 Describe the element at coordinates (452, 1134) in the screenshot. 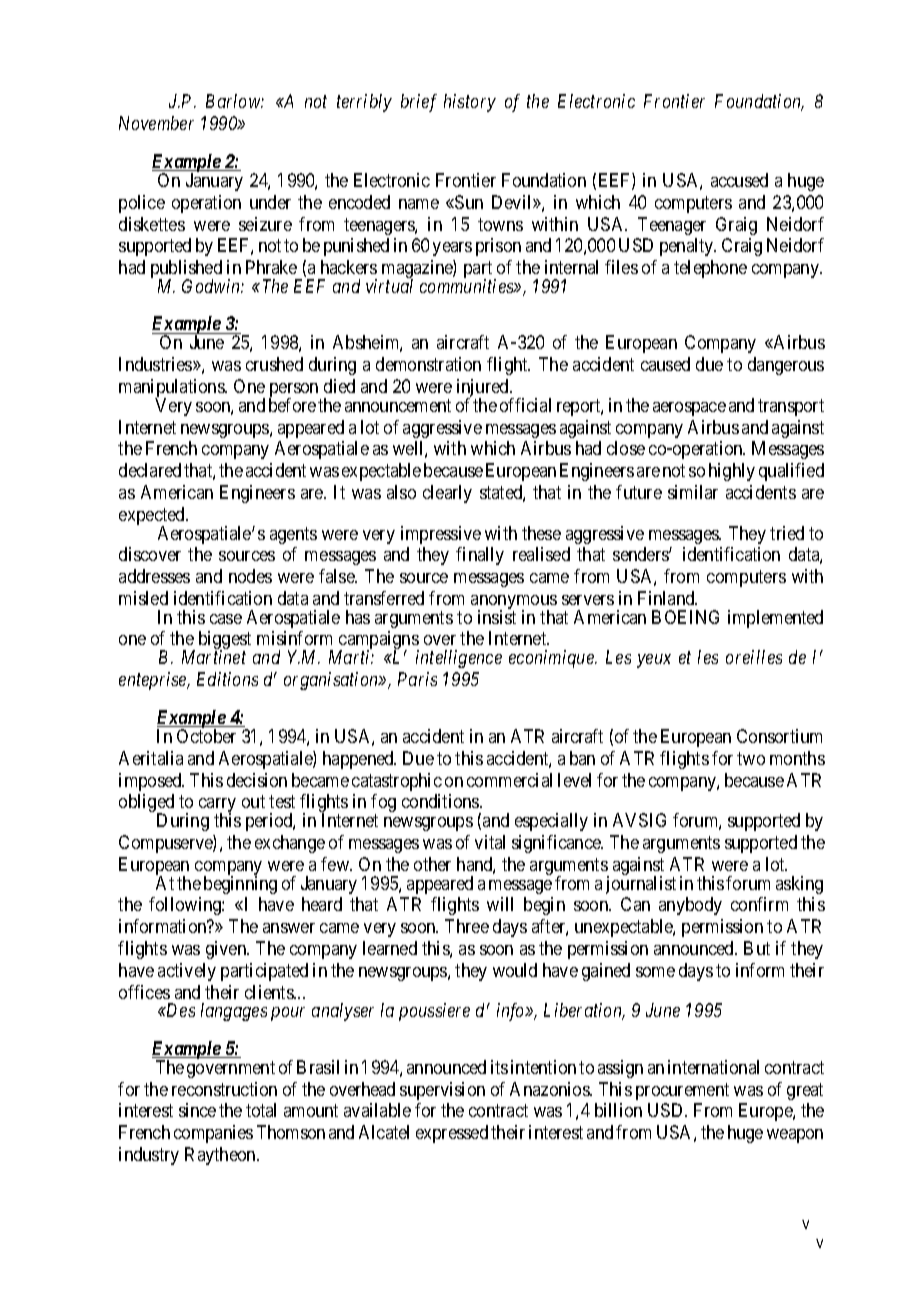

I see `expressed` at that location.
